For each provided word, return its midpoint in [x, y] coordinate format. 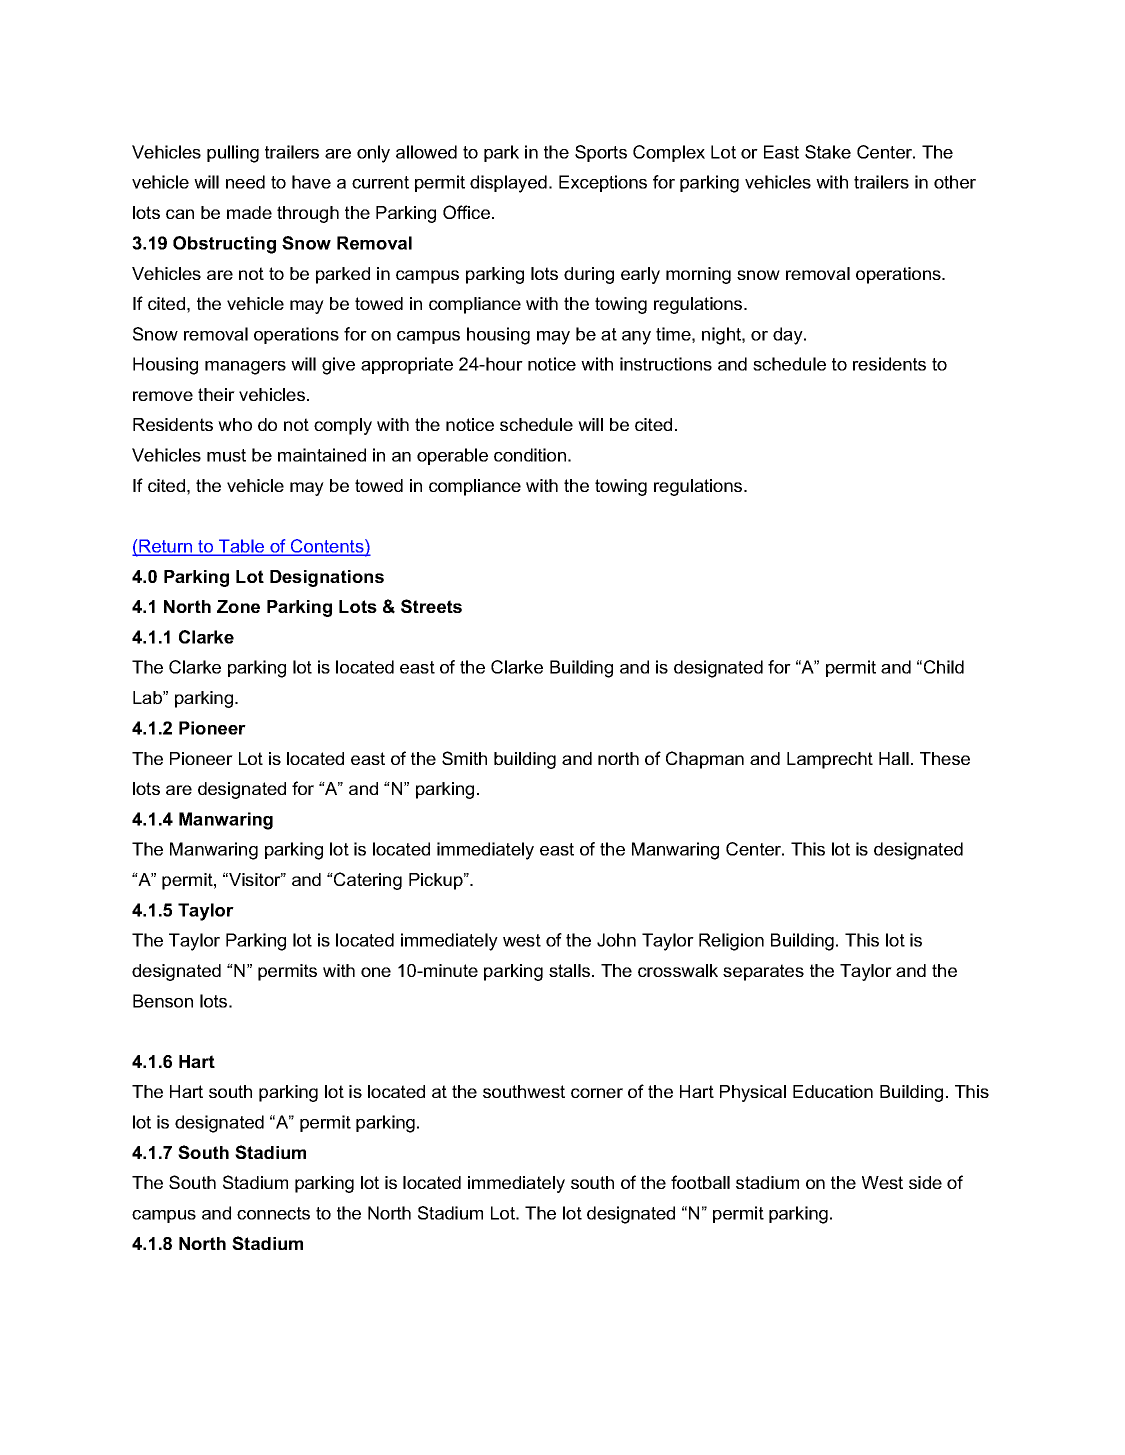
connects [273, 1213]
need [245, 182]
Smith [464, 758]
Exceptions [603, 183]
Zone [238, 606]
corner [597, 1093]
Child [944, 667]
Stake [828, 152]
